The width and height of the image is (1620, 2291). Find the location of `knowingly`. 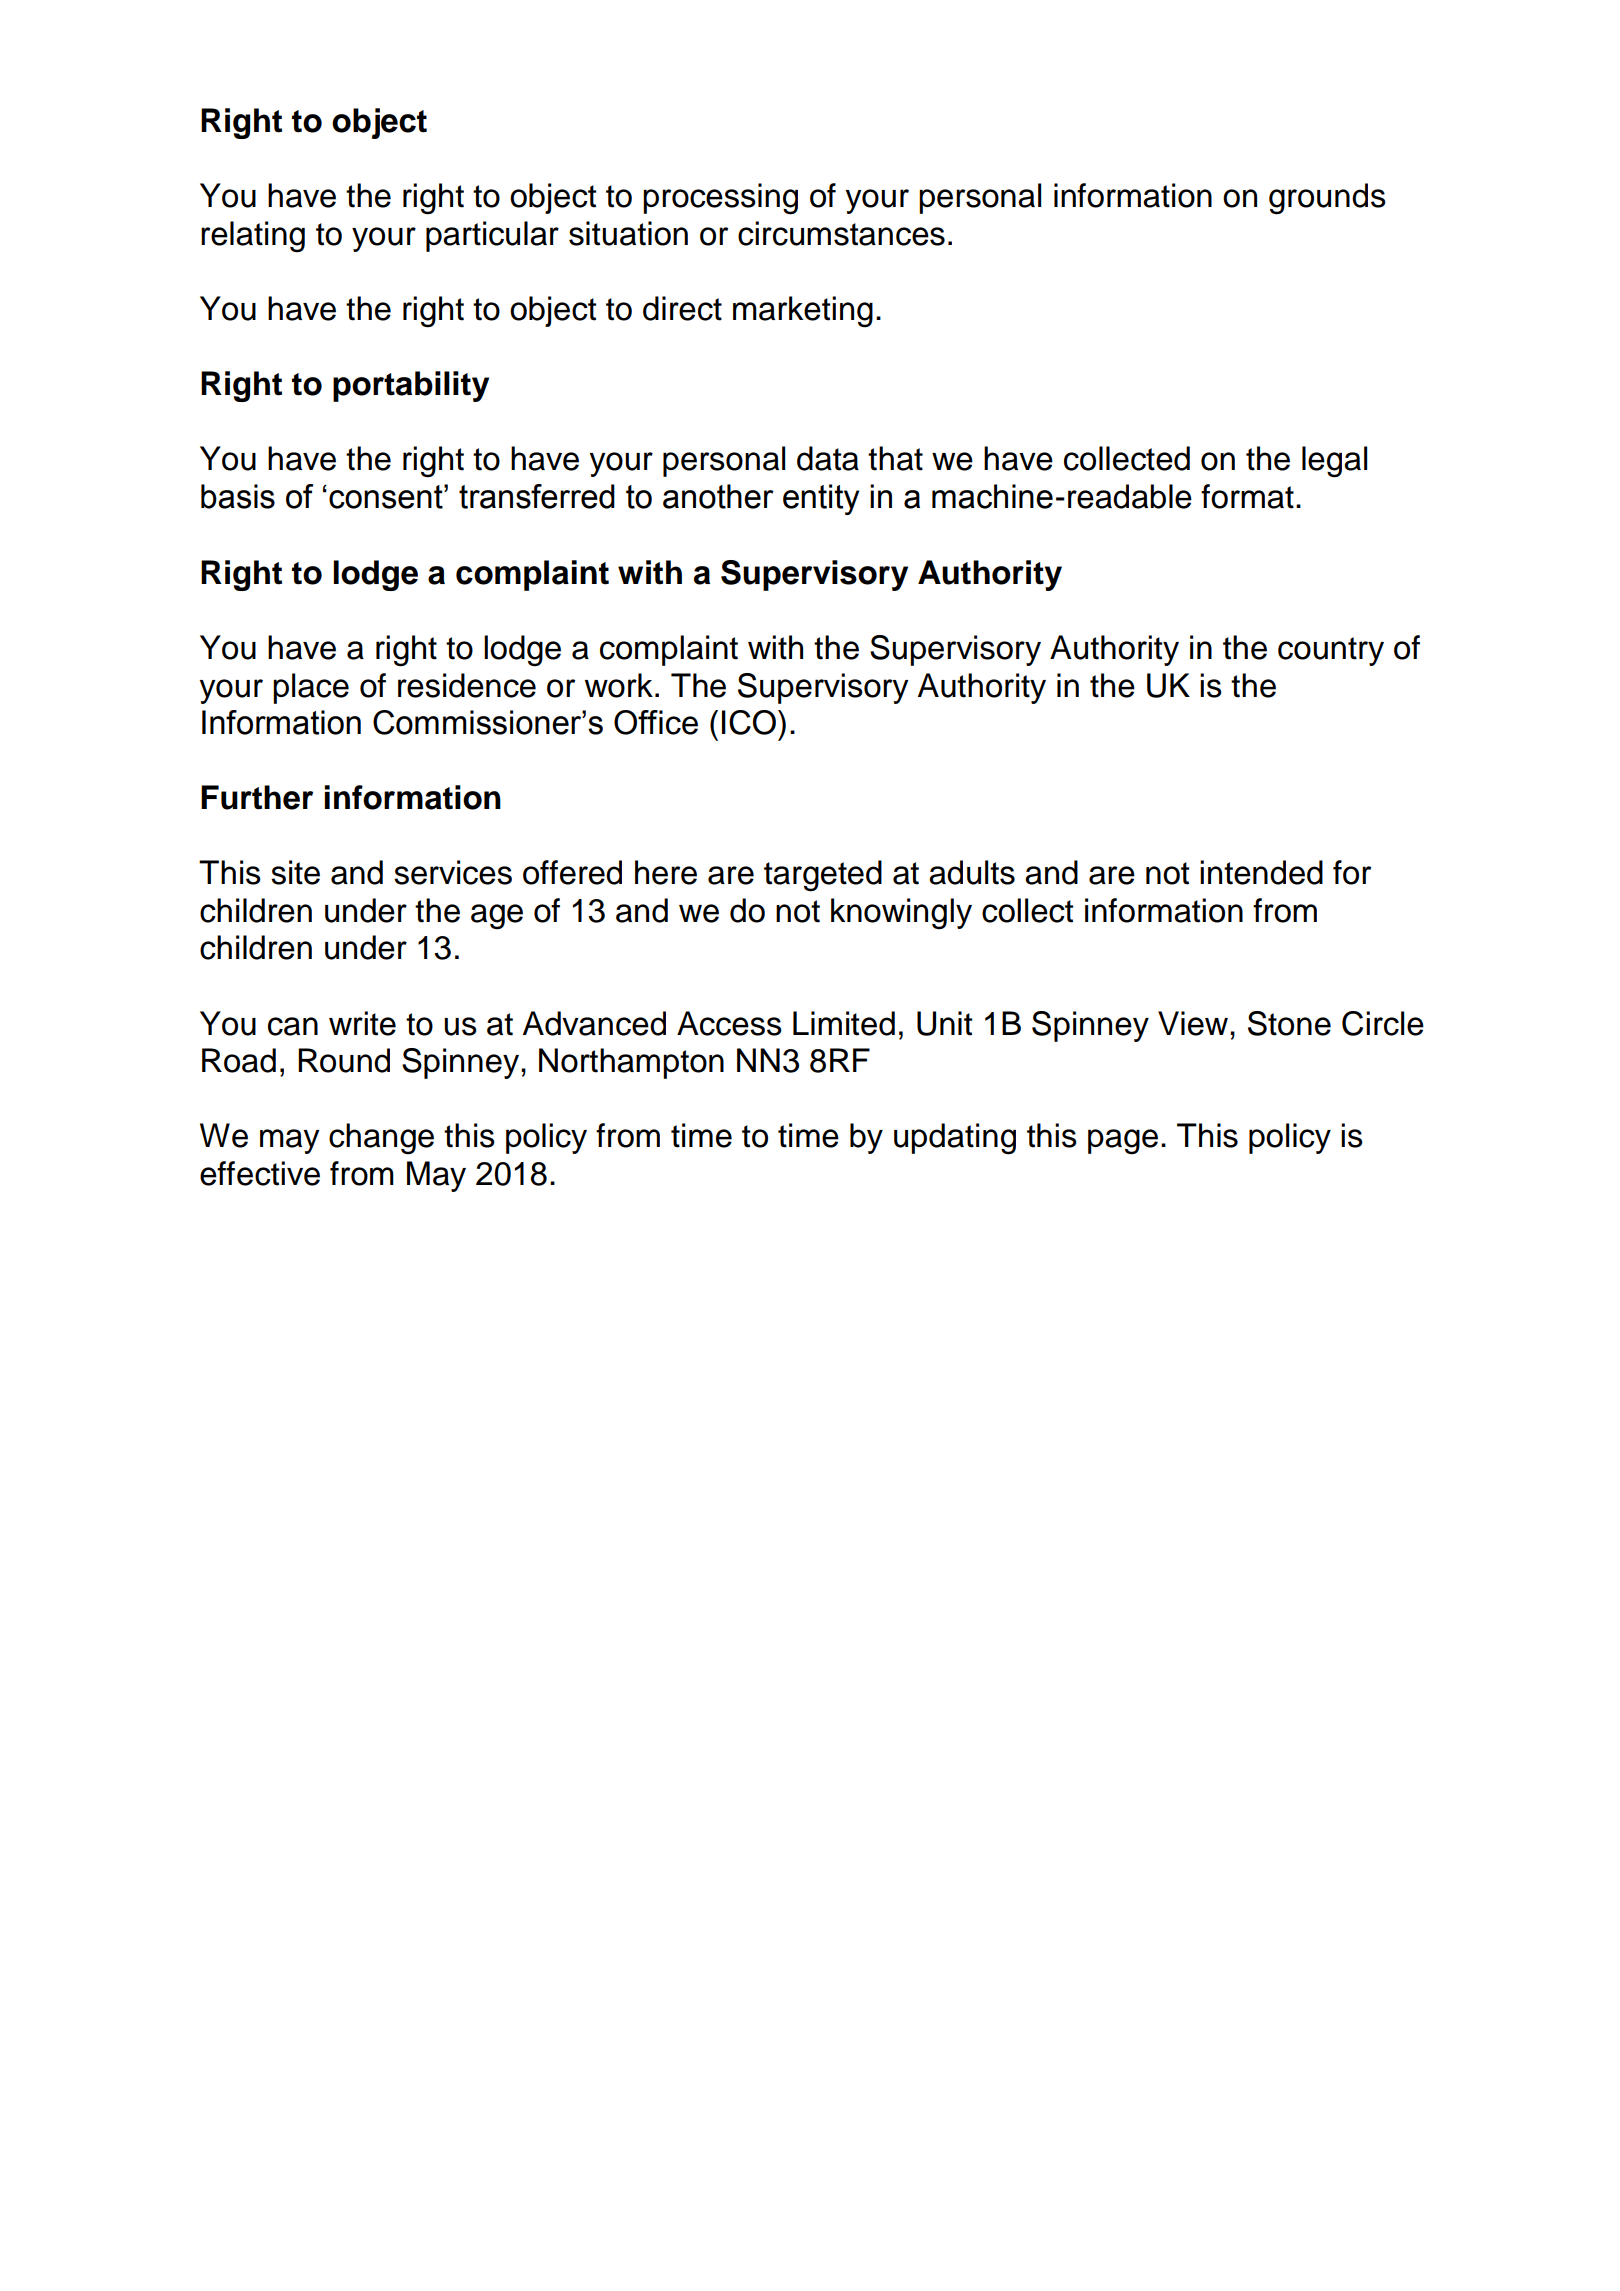

knowingly is located at coordinates (901, 914).
